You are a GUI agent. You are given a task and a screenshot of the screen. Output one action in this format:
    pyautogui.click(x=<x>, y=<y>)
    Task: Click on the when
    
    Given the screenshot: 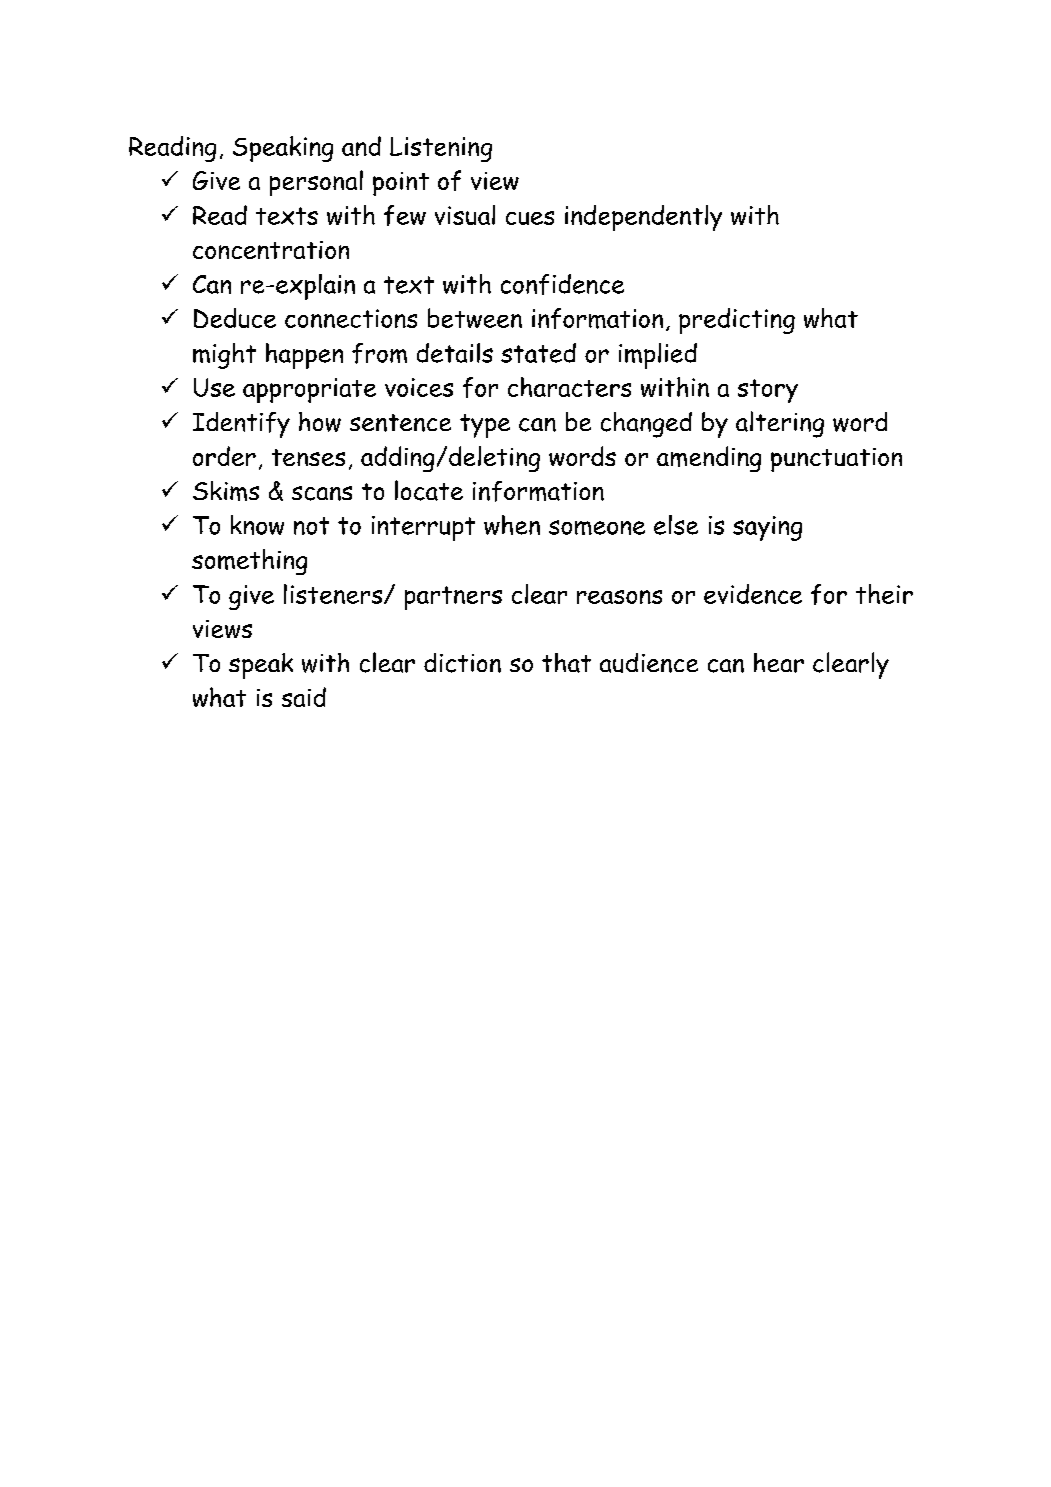 What is the action you would take?
    pyautogui.click(x=512, y=525)
